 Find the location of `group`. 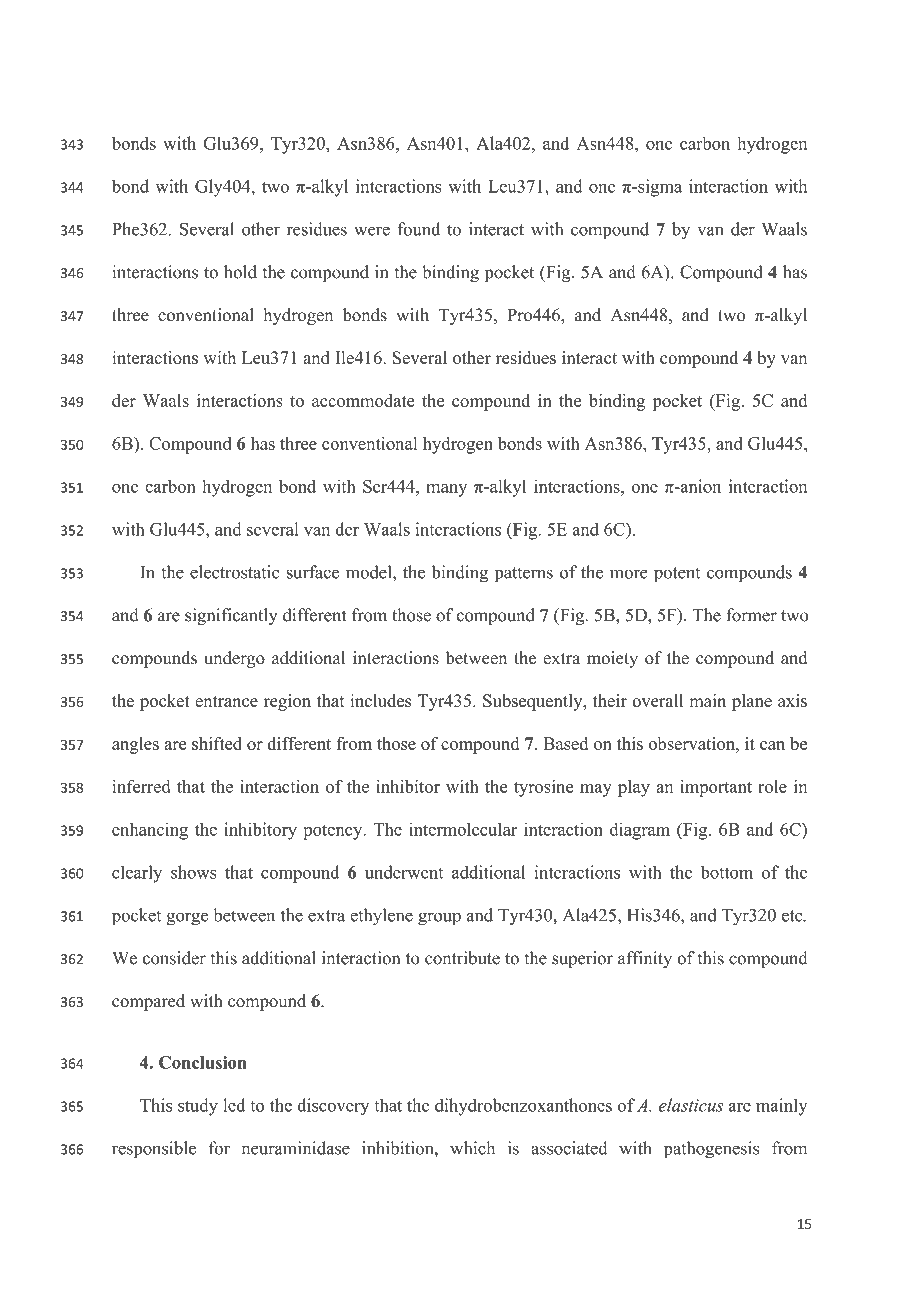

group is located at coordinates (439, 919).
